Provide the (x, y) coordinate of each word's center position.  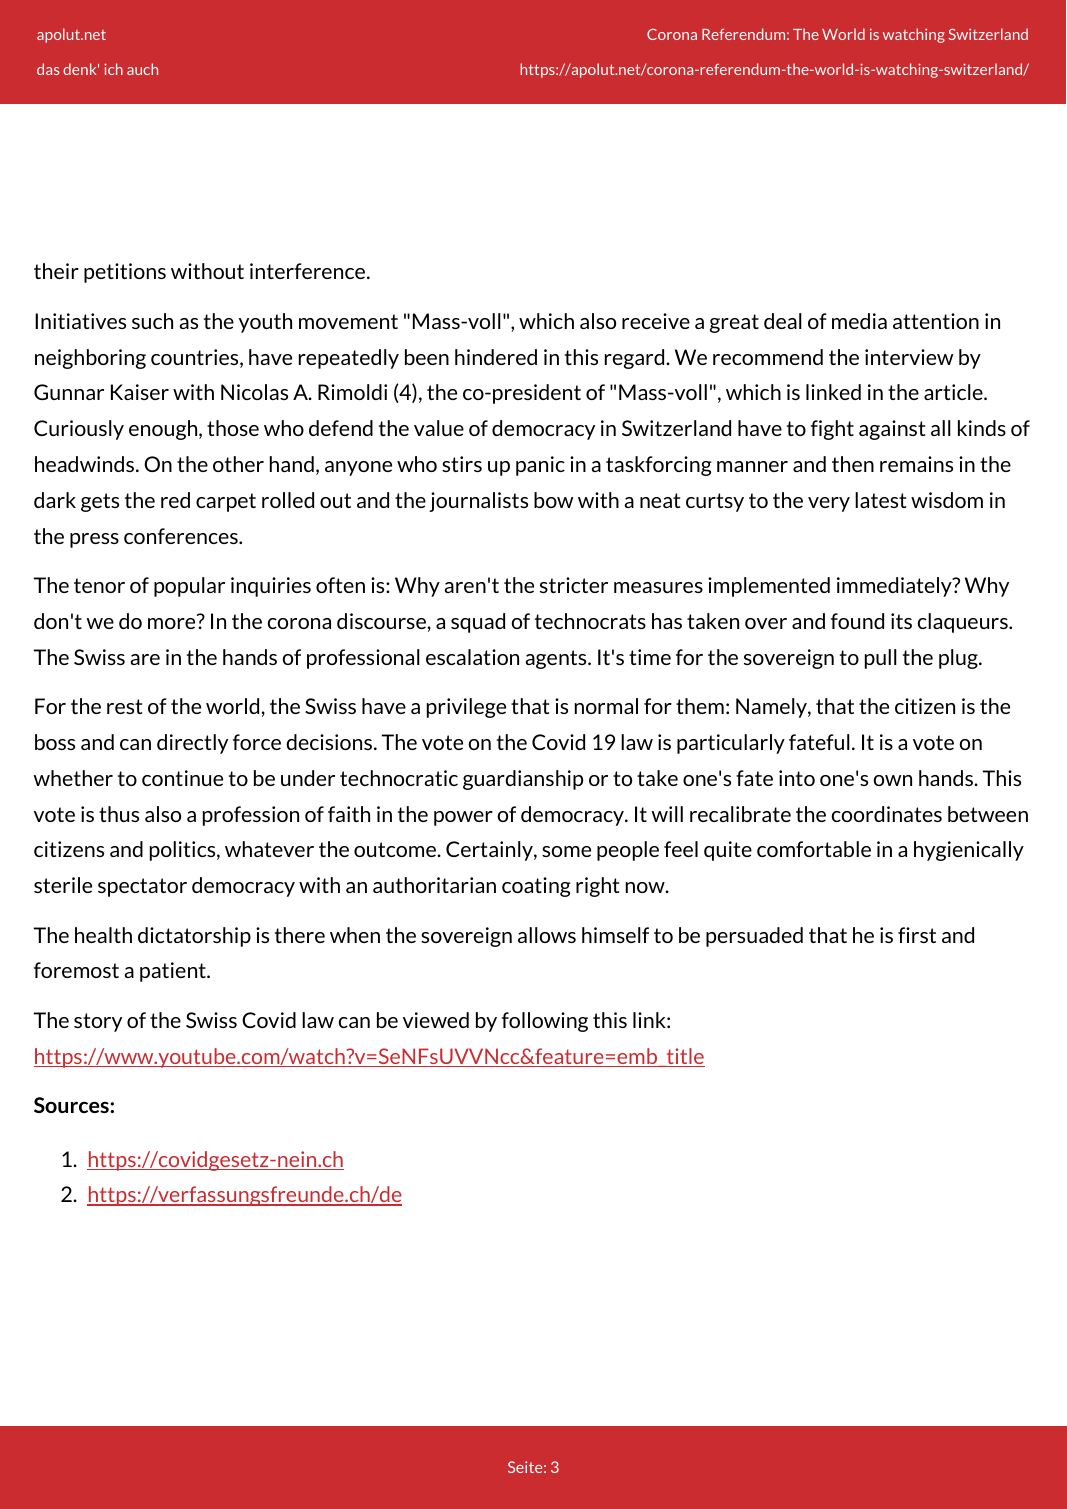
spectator (142, 887)
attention (936, 321)
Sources (72, 1105)
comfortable (814, 849)
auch (142, 69)
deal (783, 321)
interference (309, 271)
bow (553, 500)
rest (124, 706)
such (152, 321)
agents (557, 659)
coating (536, 887)
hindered (496, 357)
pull (881, 659)
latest (880, 500)
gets (100, 502)
